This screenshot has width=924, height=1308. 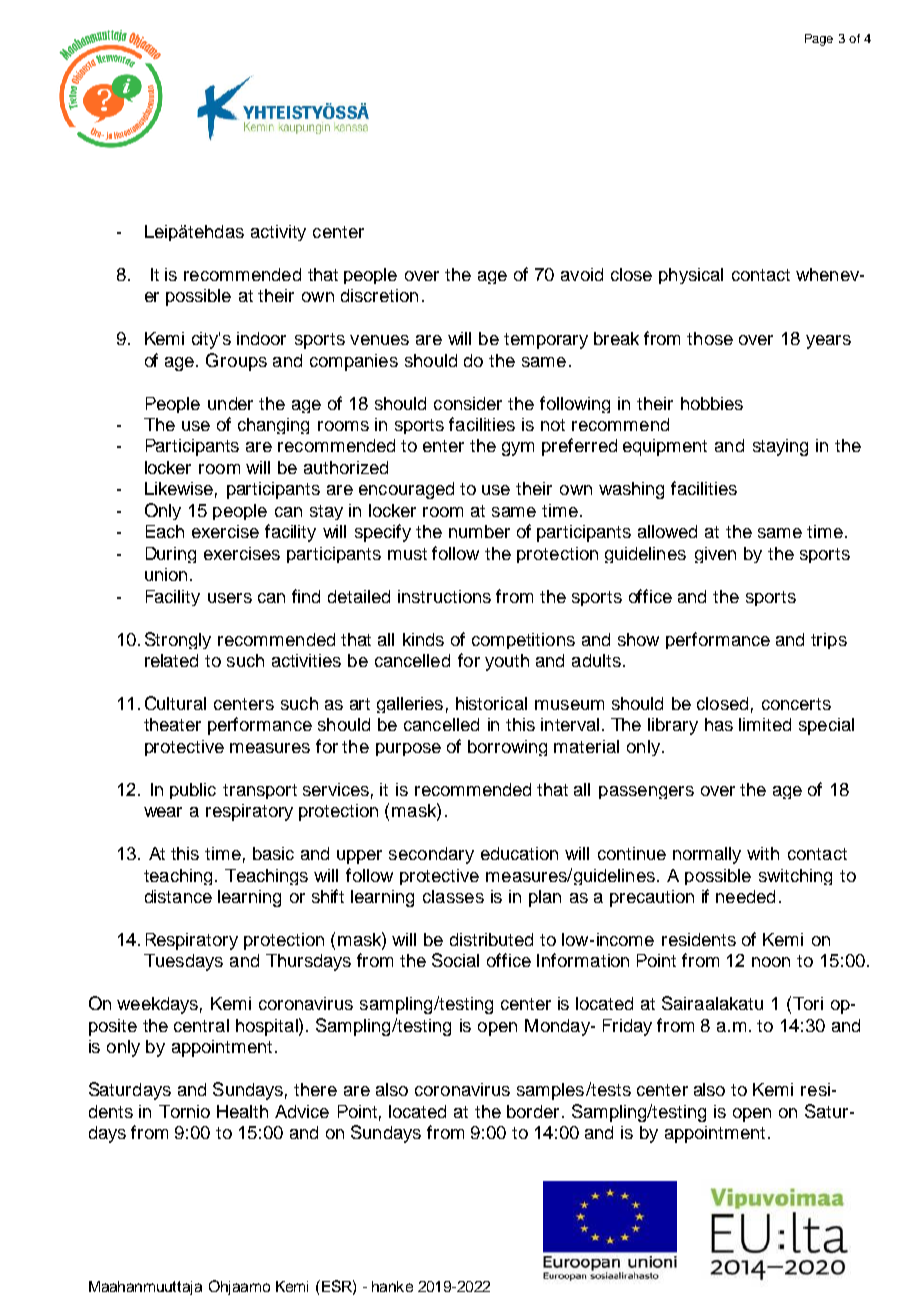 I want to click on youth, so click(x=507, y=662).
